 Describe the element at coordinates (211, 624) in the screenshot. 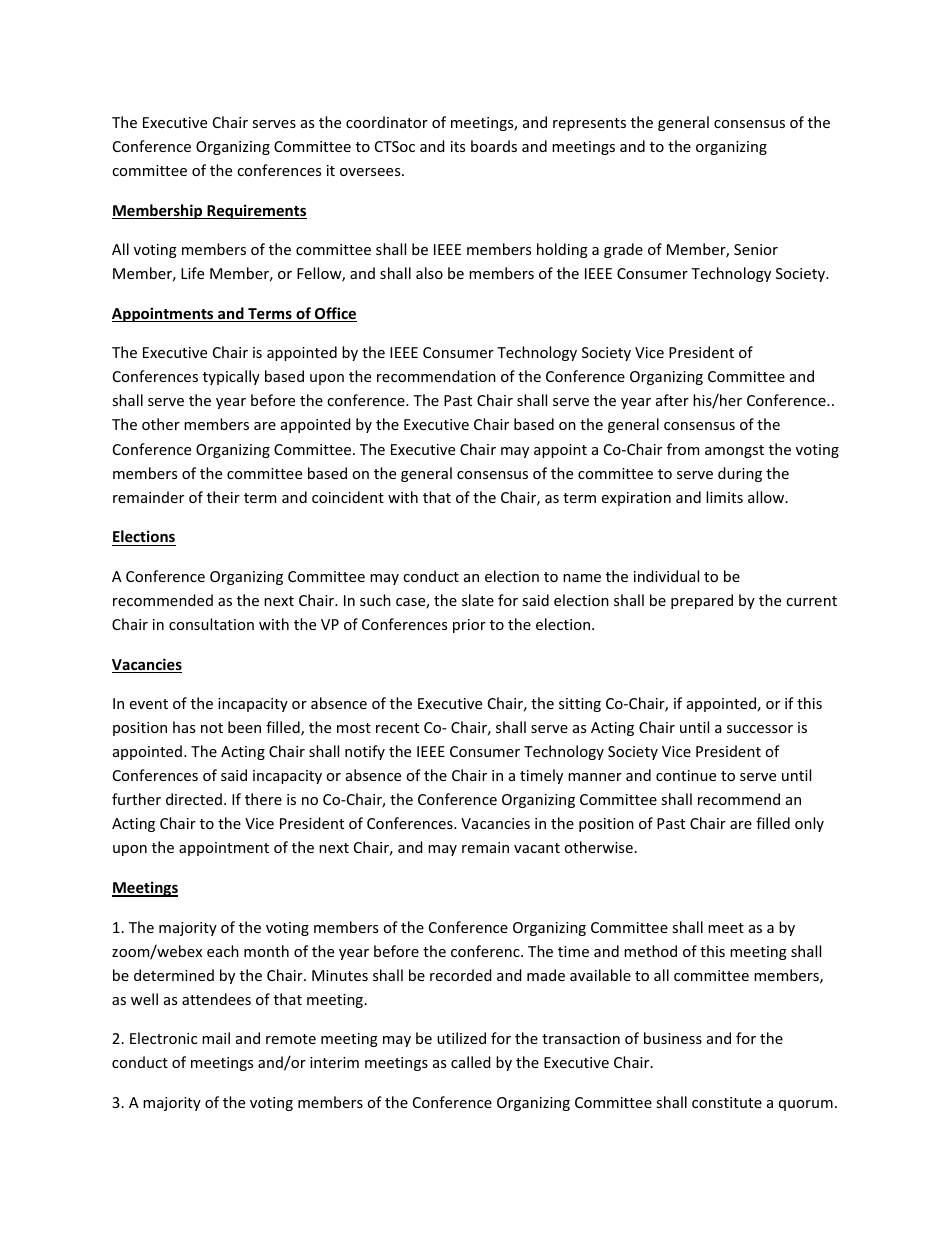

I see `consultation` at that location.
